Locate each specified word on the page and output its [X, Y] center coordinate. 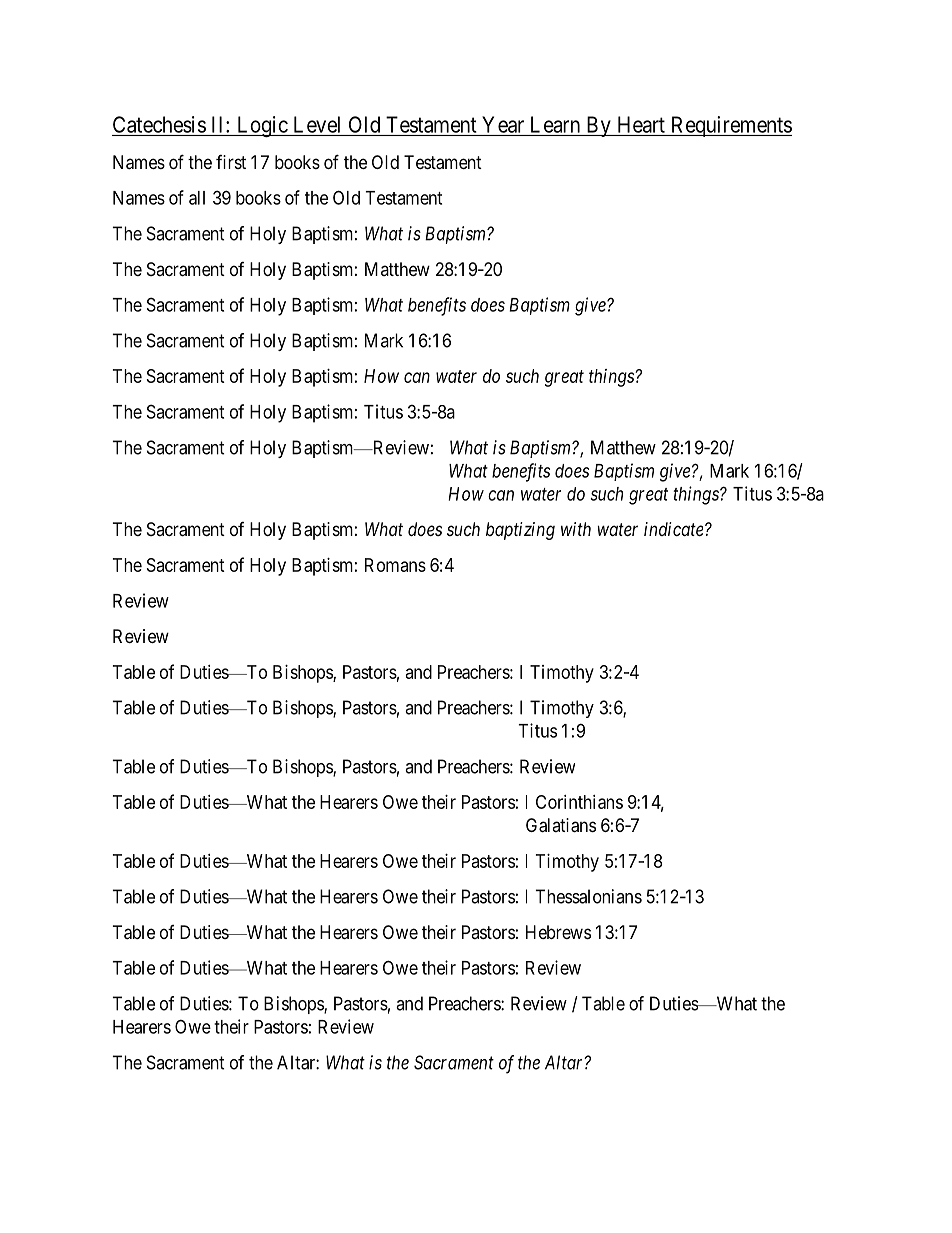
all [197, 198]
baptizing [520, 531]
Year [503, 124]
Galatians [561, 825]
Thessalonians [588, 896]
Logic [261, 126]
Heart [641, 124]
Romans [395, 565]
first [231, 162]
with [576, 529]
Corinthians [579, 802]
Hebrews [558, 932]
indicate [675, 529]
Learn [555, 124]
